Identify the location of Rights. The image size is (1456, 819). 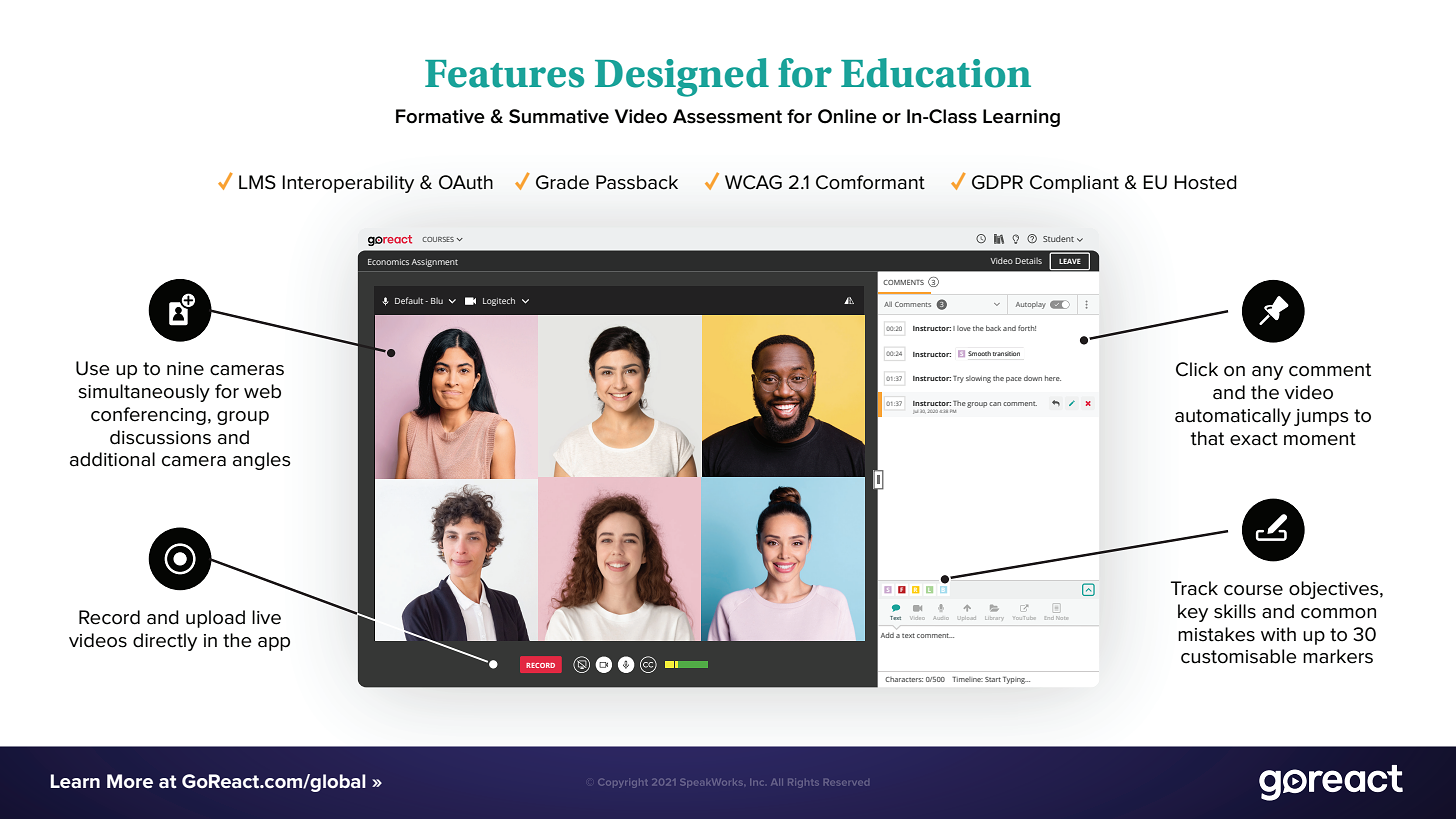
(803, 783).
